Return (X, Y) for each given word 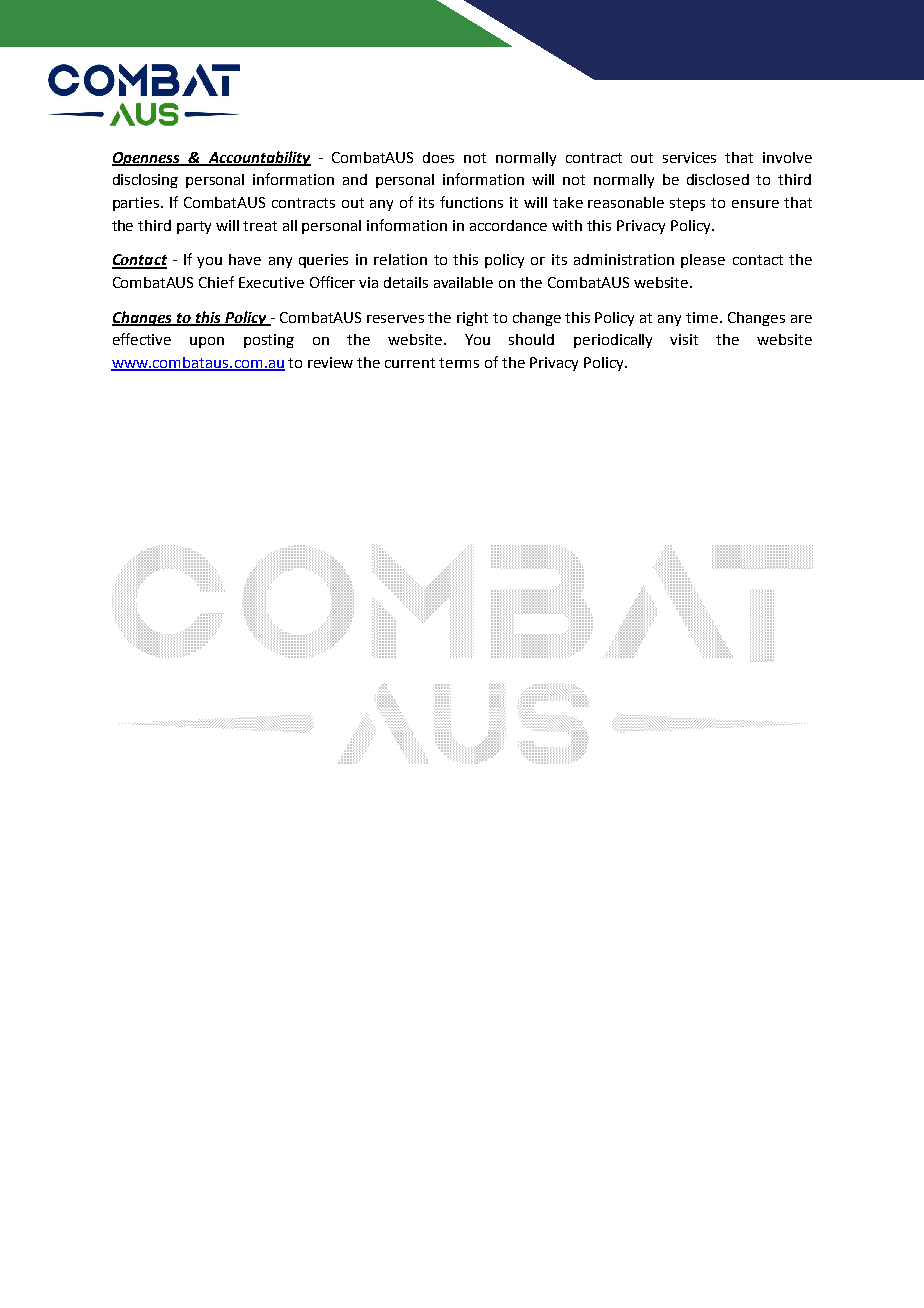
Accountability (258, 158)
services (689, 157)
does (438, 157)
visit (684, 339)
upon (207, 342)
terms (459, 363)
